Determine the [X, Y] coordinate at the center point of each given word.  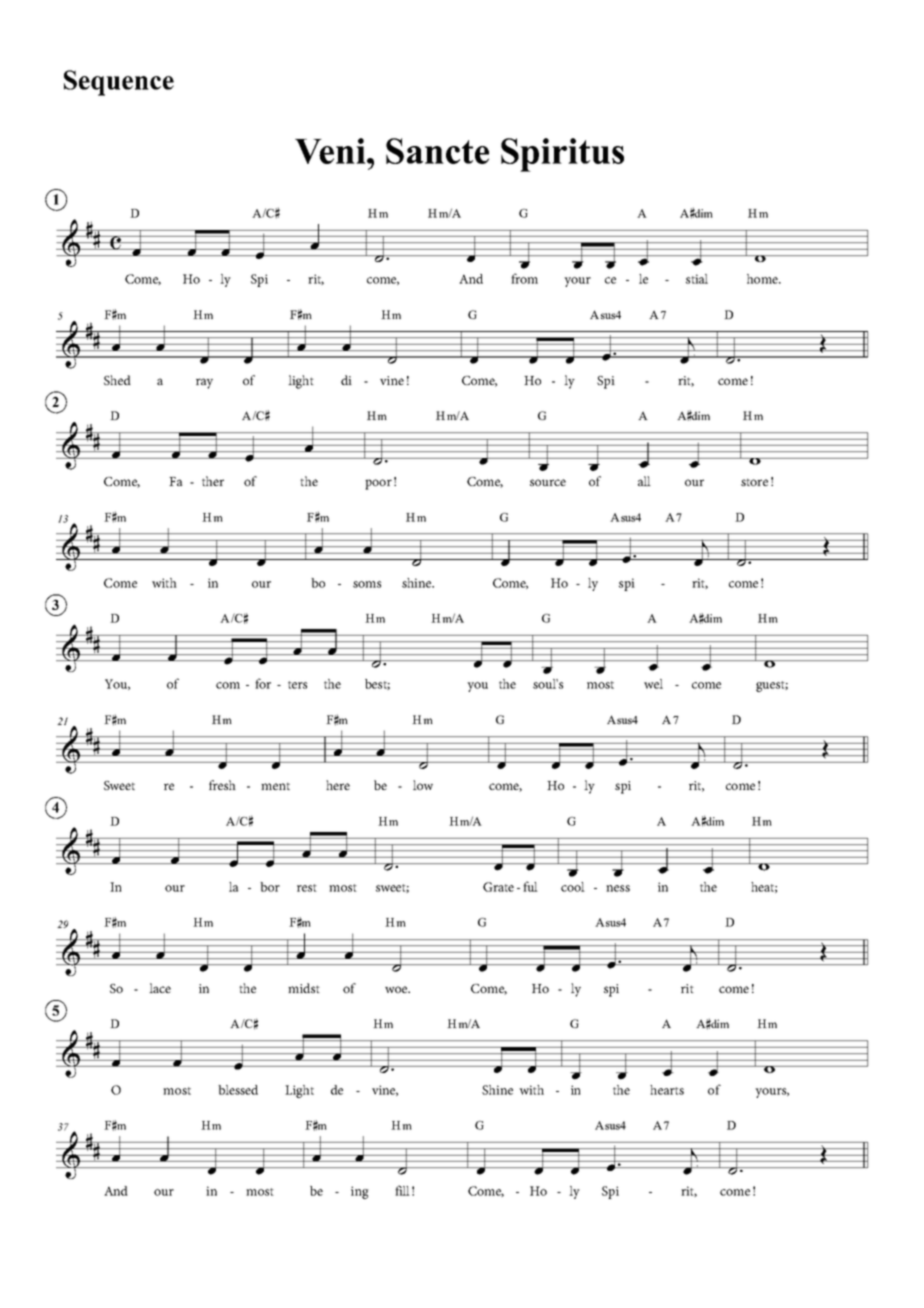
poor [378, 484]
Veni [331, 151]
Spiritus [562, 155]
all [644, 481]
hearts [667, 1090]
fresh [222, 785]
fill [402, 1190]
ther [213, 481]
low [423, 785]
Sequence [119, 83]
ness [618, 888]
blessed [238, 1090]
